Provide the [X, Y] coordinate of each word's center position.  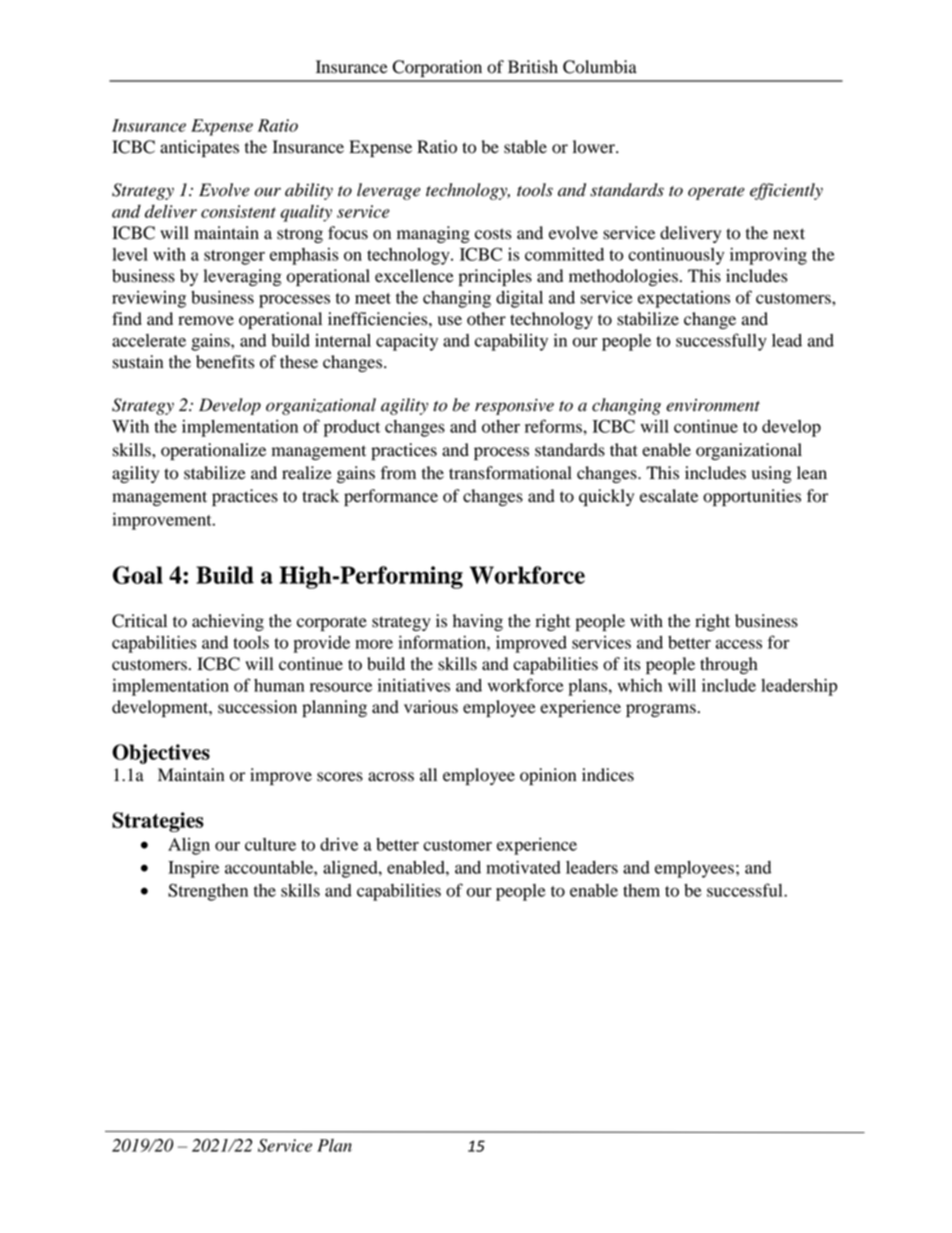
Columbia [600, 67]
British [533, 67]
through [729, 665]
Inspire [193, 869]
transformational [510, 473]
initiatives [414, 685]
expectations [684, 299]
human [279, 685]
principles [495, 277]
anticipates [199, 148]
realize [307, 473]
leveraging [242, 277]
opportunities [752, 497]
